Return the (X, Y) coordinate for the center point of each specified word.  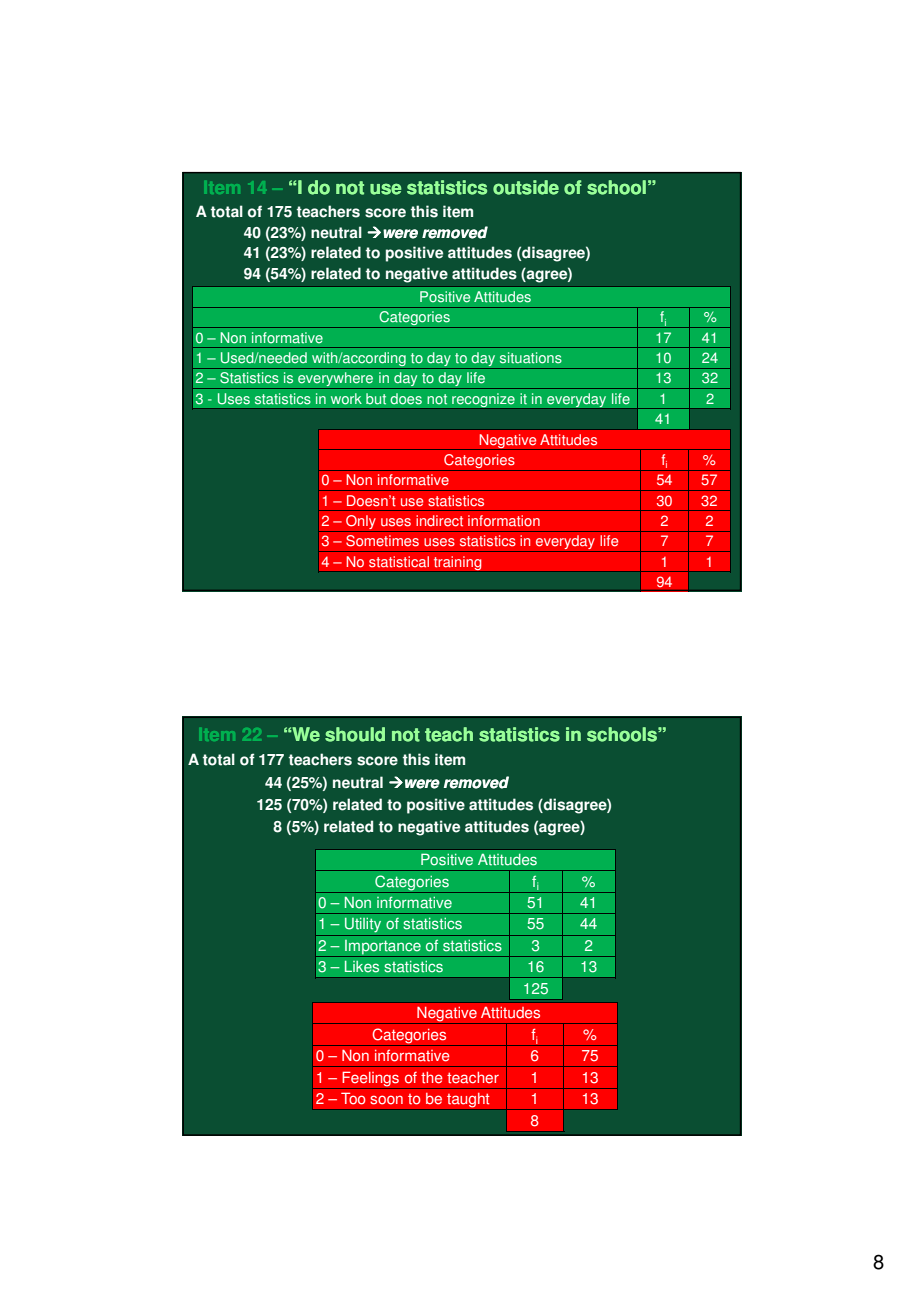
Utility (363, 925)
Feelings (370, 1080)
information (504, 521)
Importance (383, 948)
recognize (483, 400)
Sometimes (382, 541)
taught (468, 1100)
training (457, 563)
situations (531, 358)
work (346, 399)
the (432, 1078)
